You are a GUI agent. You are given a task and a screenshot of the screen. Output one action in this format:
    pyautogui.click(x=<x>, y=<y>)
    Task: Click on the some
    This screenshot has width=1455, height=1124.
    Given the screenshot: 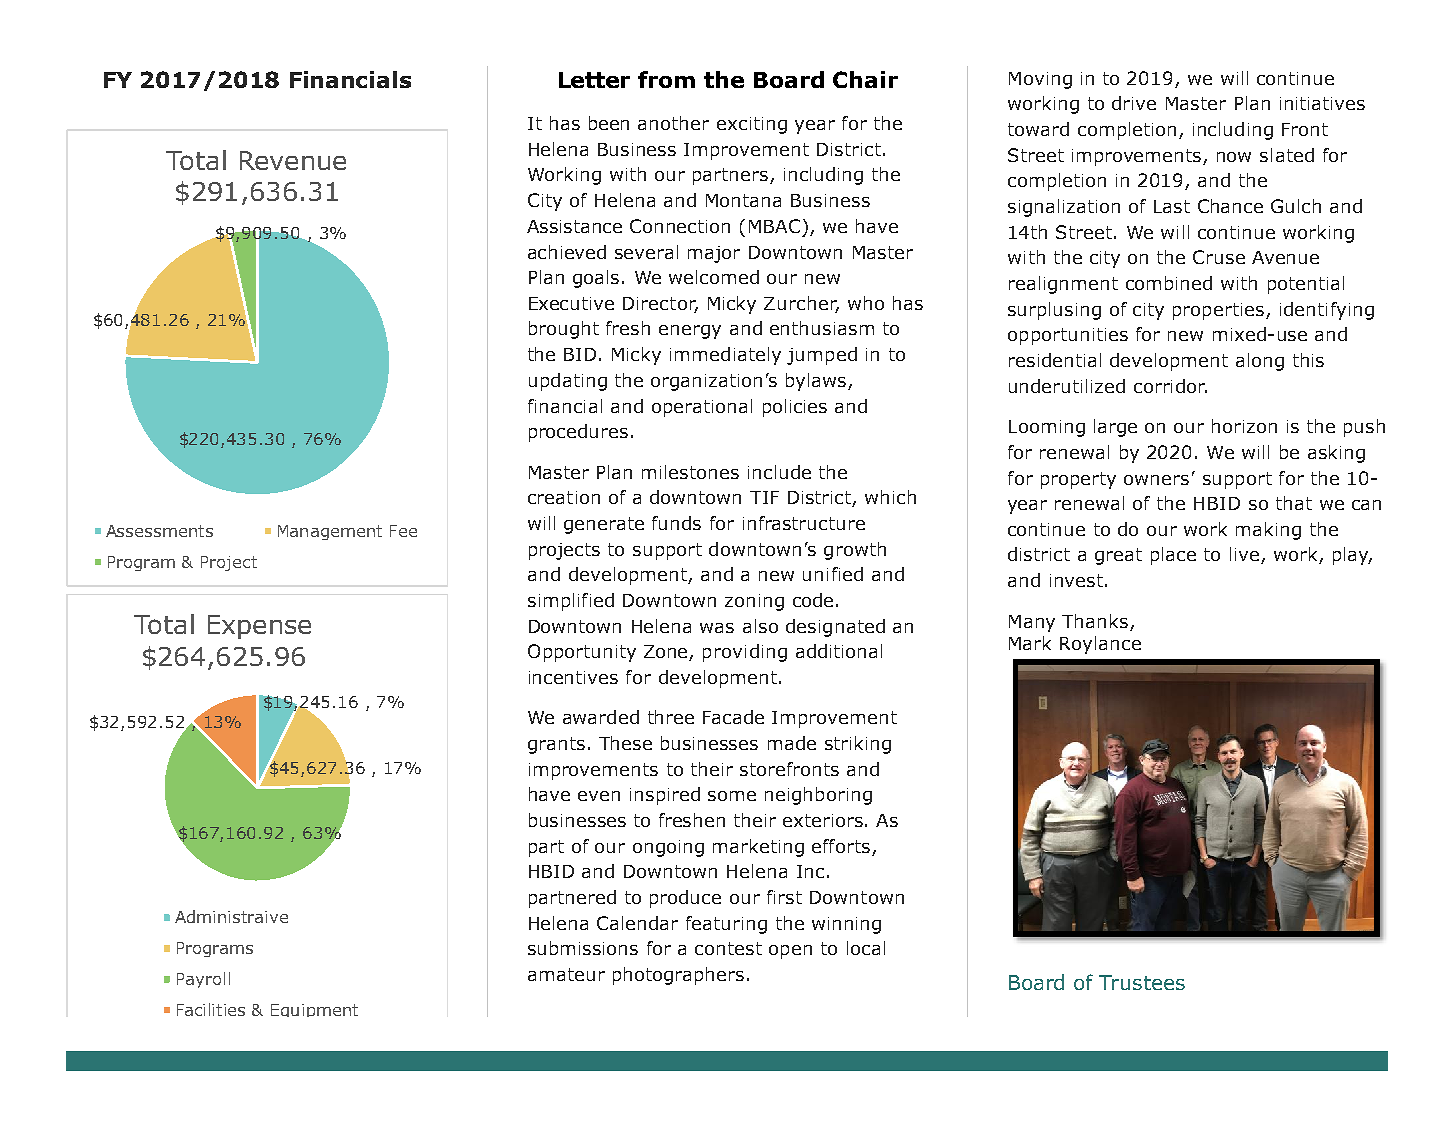 What is the action you would take?
    pyautogui.click(x=732, y=796)
